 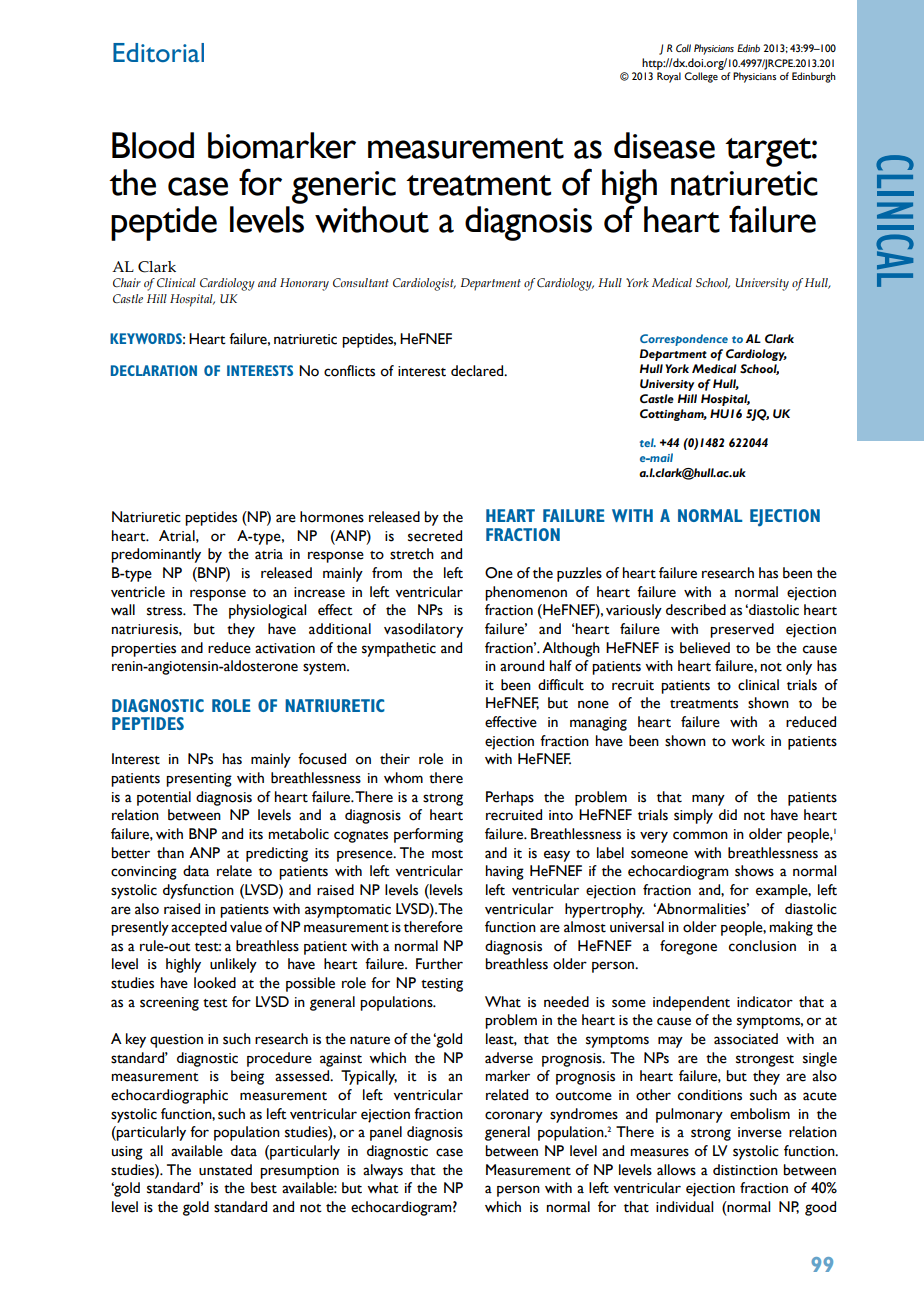 What do you see at coordinates (669, 77) in the screenshot?
I see `Royal` at bounding box center [669, 77].
